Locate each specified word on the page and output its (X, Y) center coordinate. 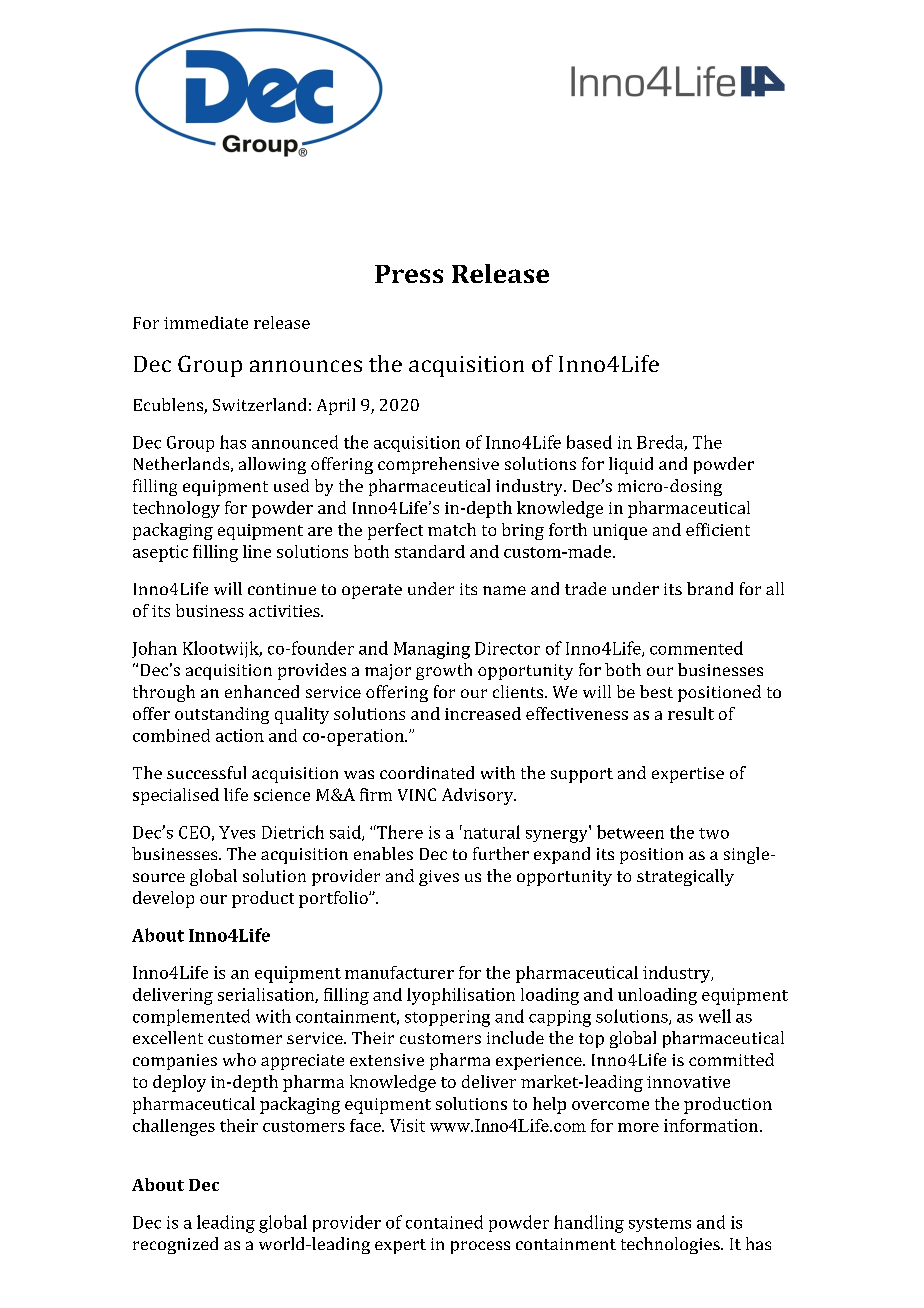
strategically (685, 877)
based (589, 442)
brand (710, 588)
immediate (206, 322)
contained (444, 1222)
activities (285, 611)
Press (409, 274)
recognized (175, 1245)
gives (439, 878)
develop (163, 899)
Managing (432, 650)
